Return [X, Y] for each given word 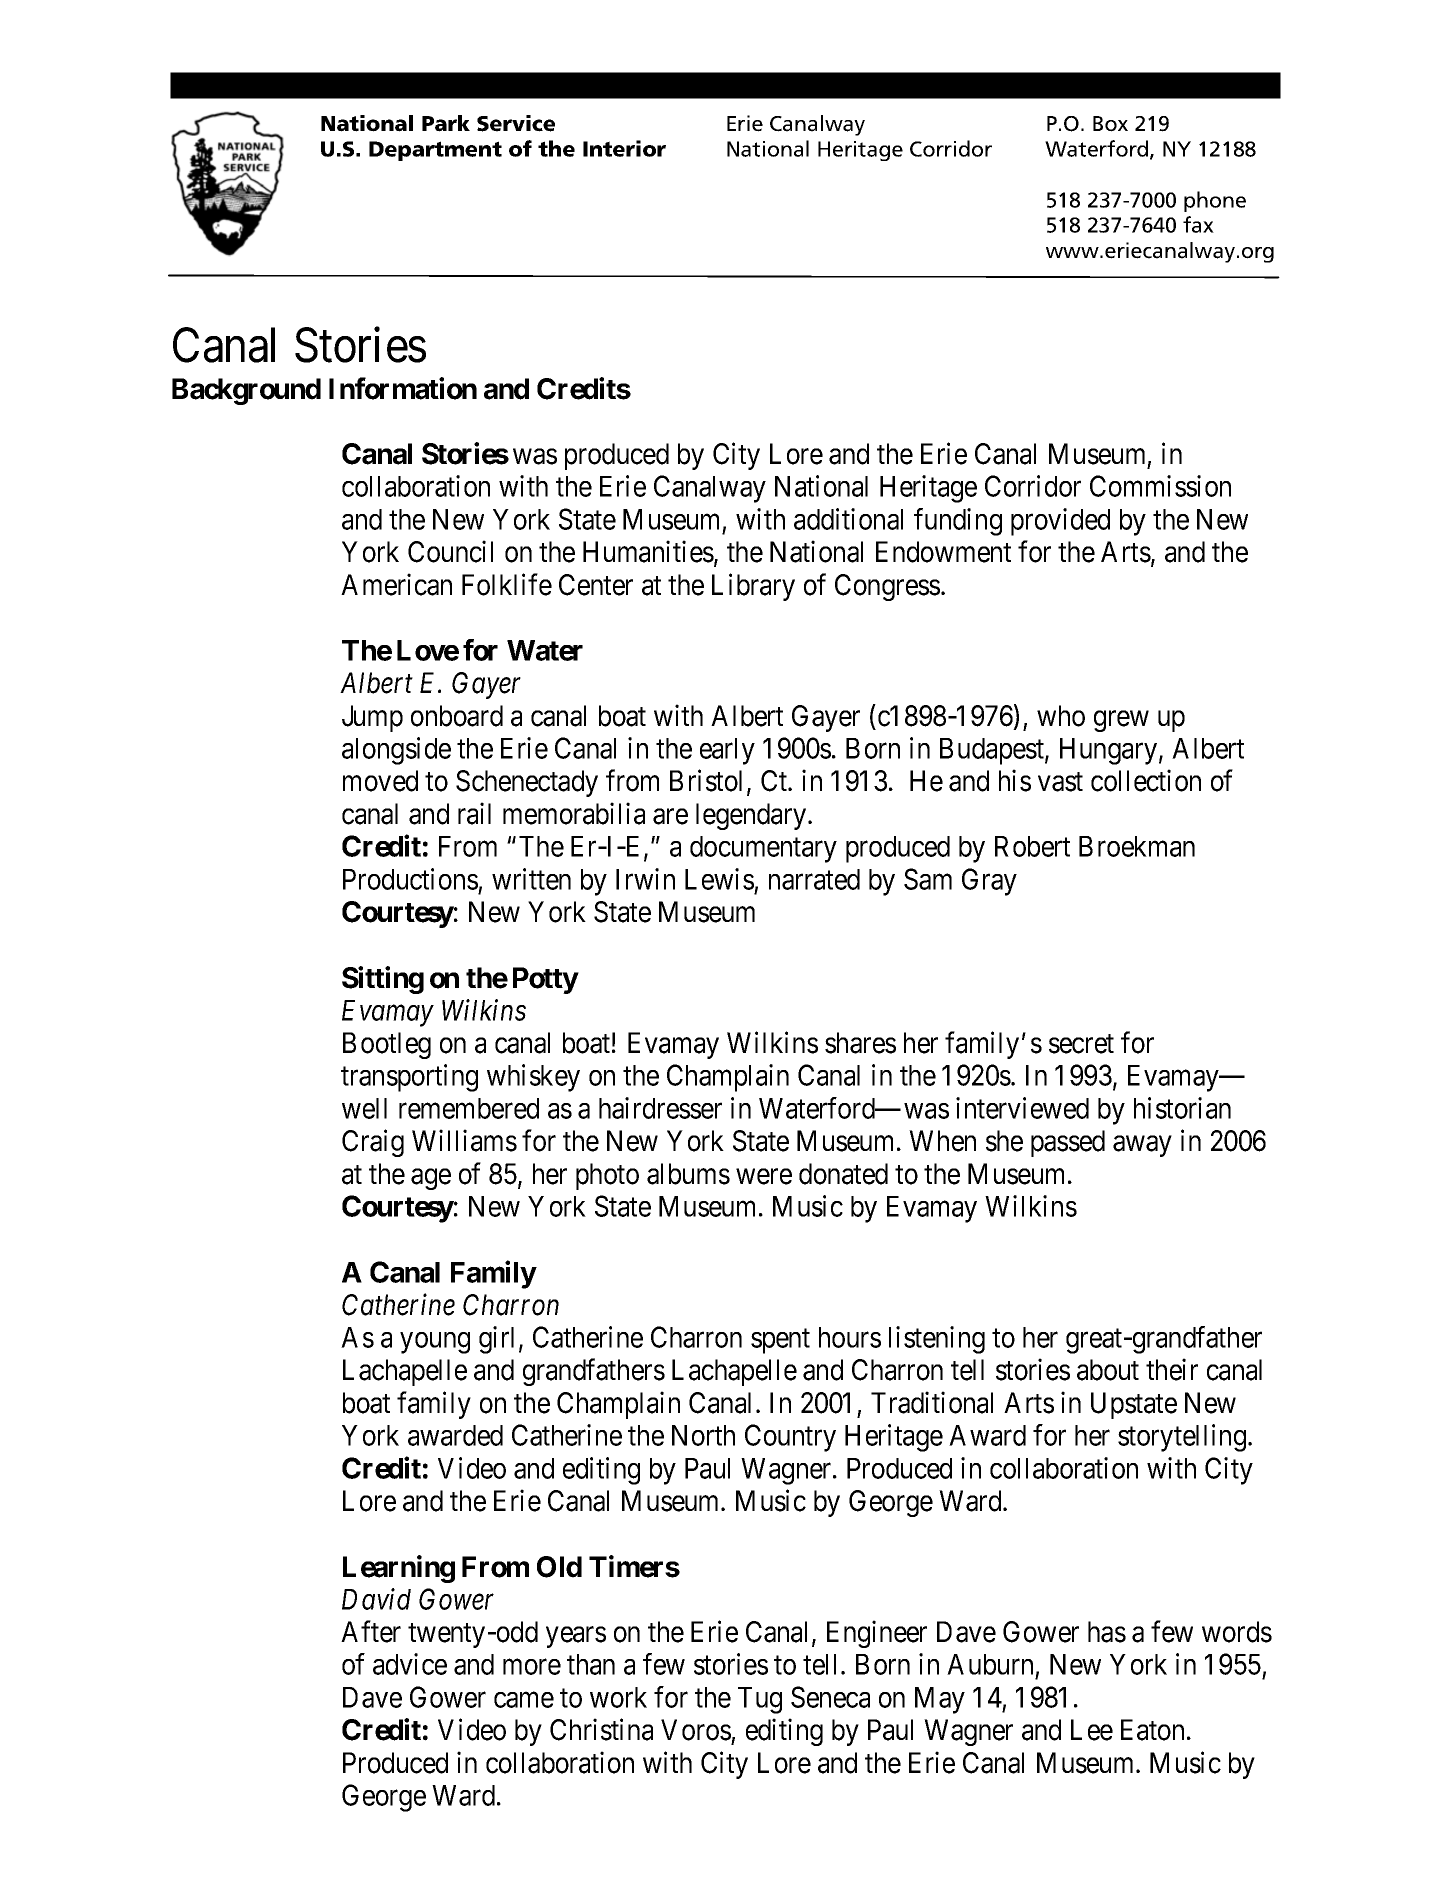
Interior [624, 148]
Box [1110, 124]
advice [410, 1664]
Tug [760, 1700]
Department [435, 151]
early [727, 751]
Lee [1092, 1730]
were [764, 1177]
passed [1068, 1143]
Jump [372, 718]
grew [1121, 721]
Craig [373, 1143]
